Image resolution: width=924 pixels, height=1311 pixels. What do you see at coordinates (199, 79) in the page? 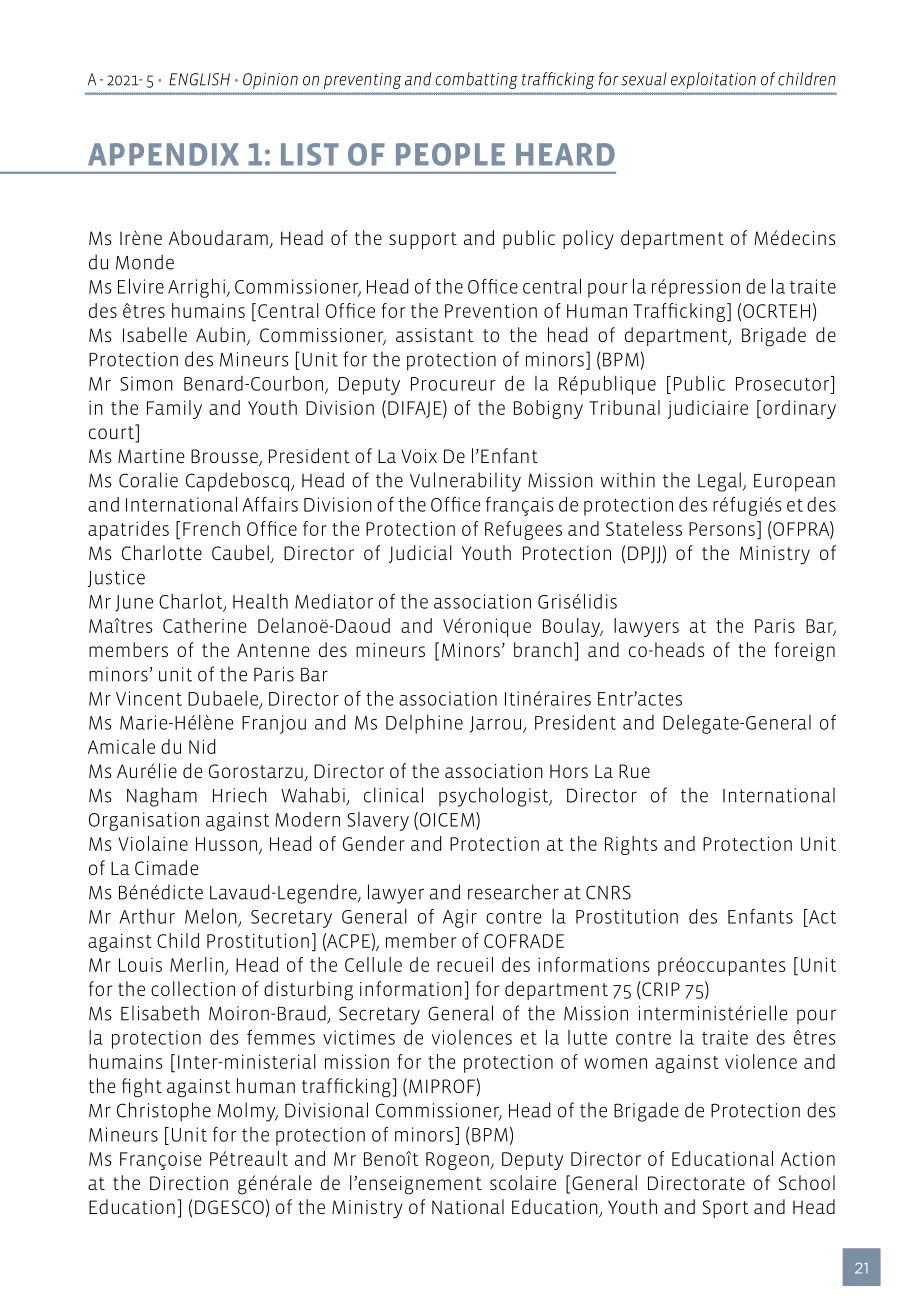
I see `ENGLISH` at bounding box center [199, 79].
